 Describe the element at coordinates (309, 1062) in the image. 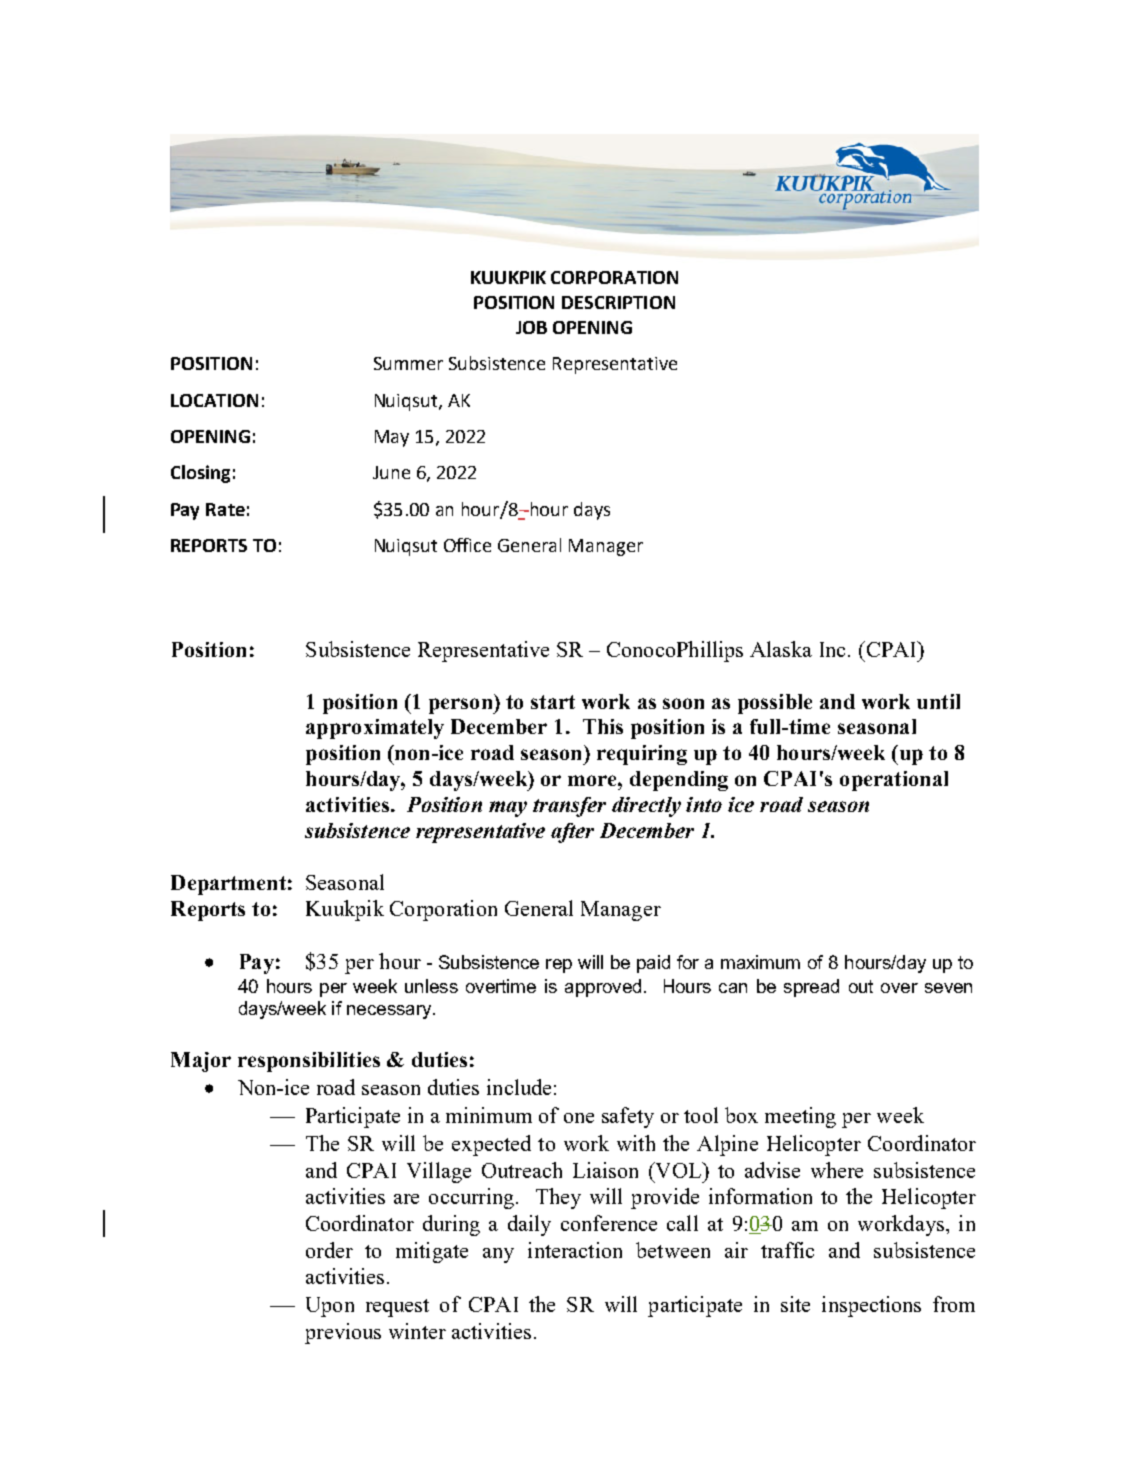

I see `responsibilities` at that location.
